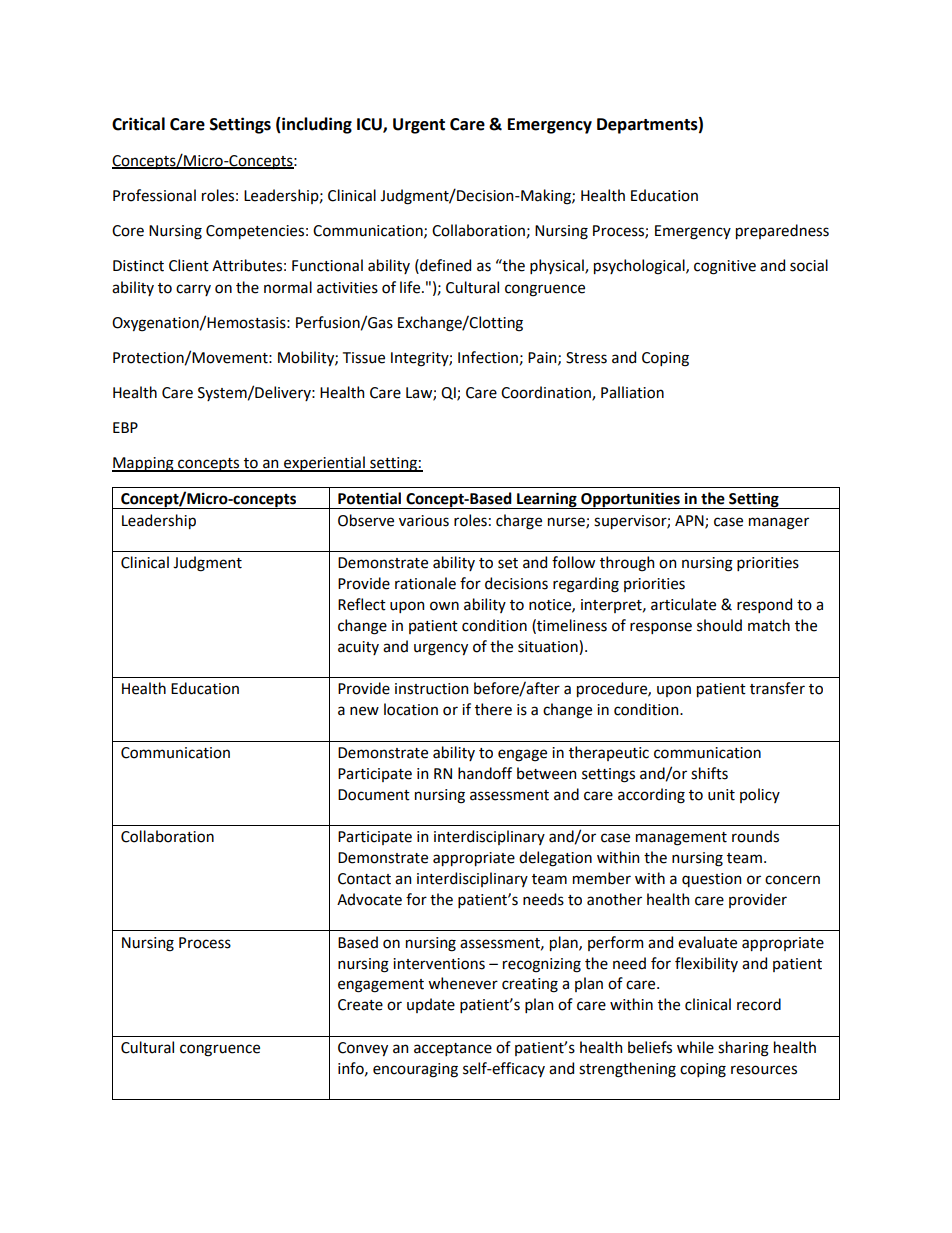 The height and width of the screenshot is (1233, 952). Describe the element at coordinates (144, 464) in the screenshot. I see `Mapping` at that location.
